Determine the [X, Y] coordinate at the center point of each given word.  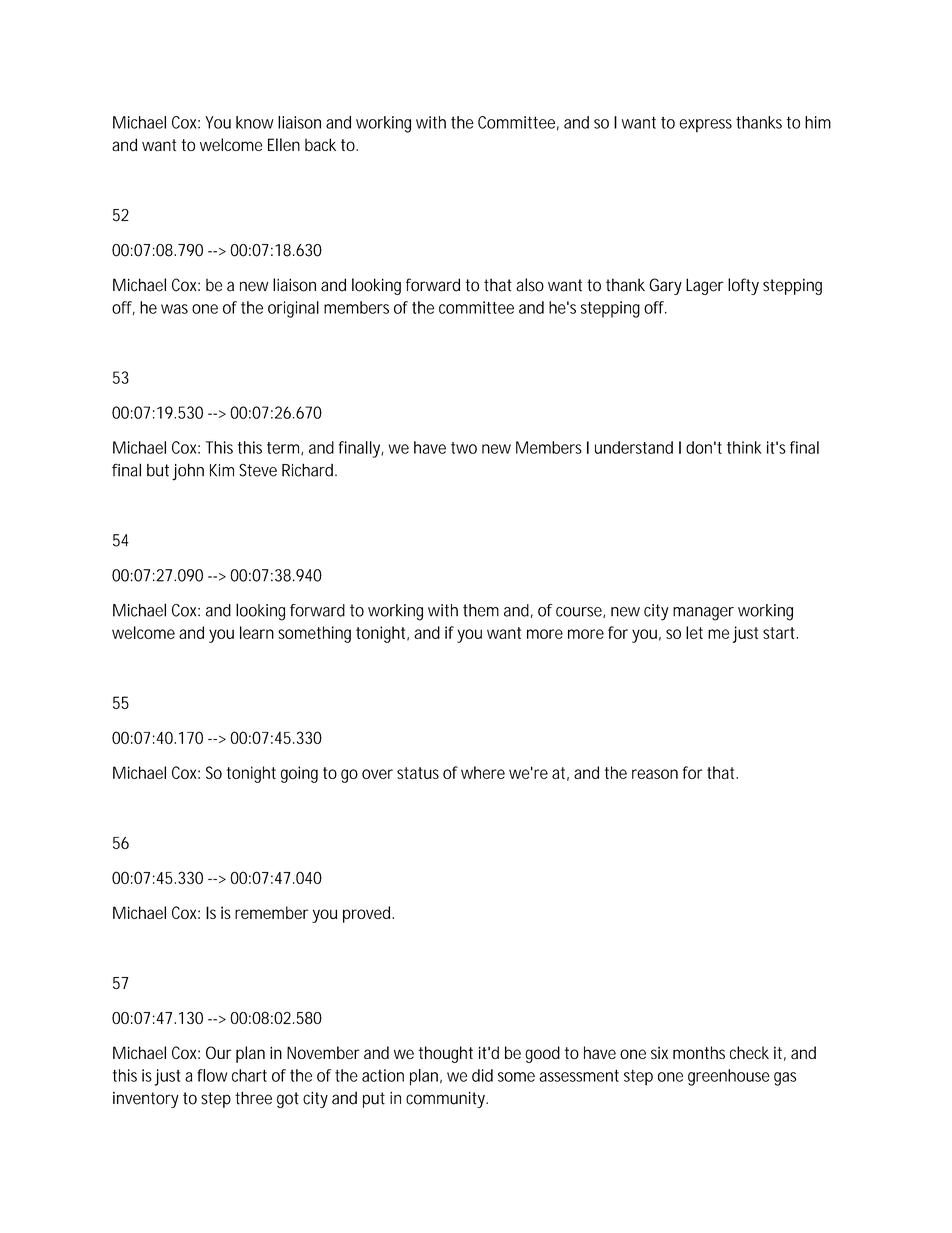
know [255, 122]
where [483, 772]
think [744, 447]
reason [655, 774]
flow [212, 1075]
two [464, 448]
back [320, 145]
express [706, 126]
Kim [222, 470]
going [299, 774]
